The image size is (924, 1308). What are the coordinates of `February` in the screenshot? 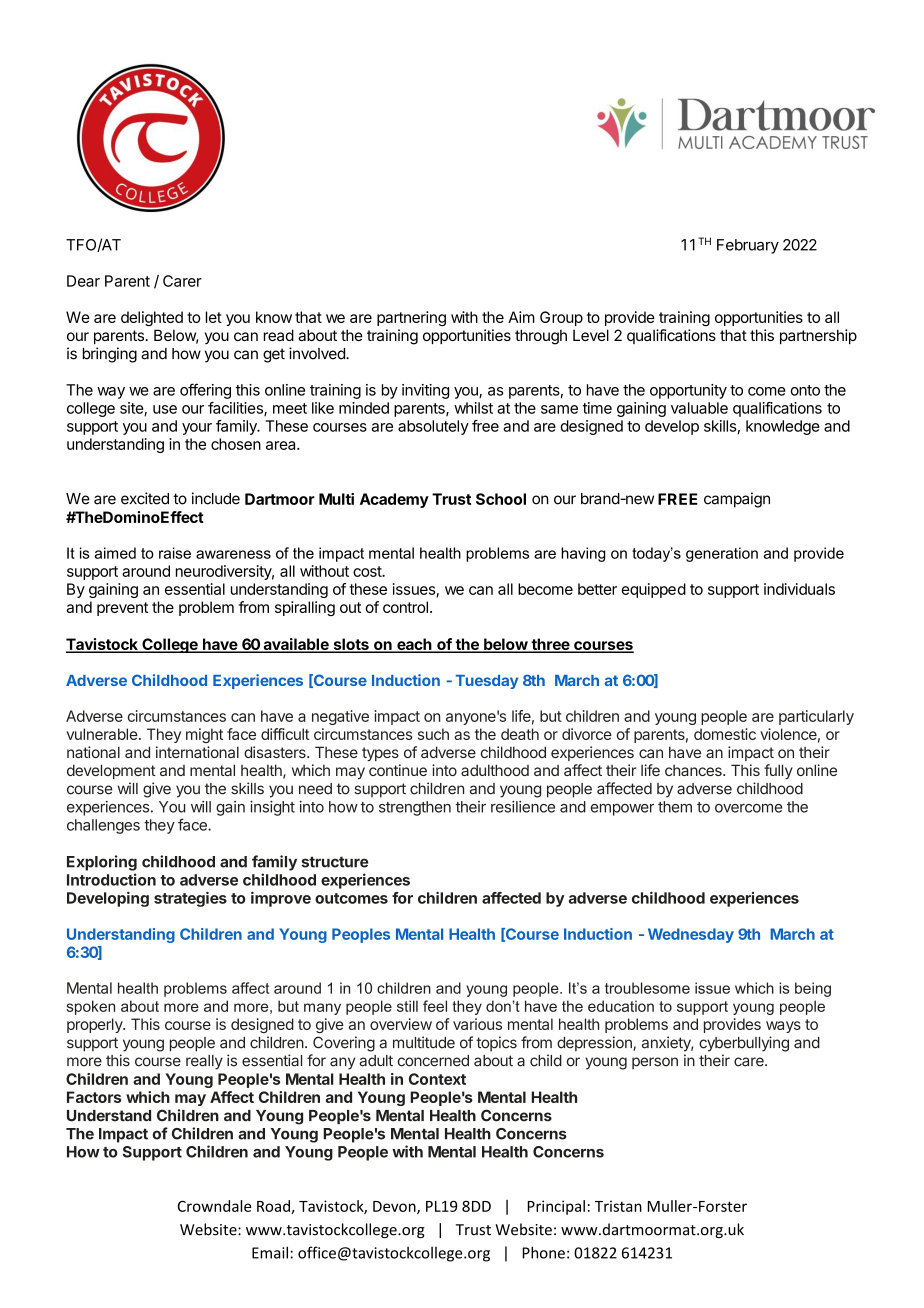 It's located at (748, 246).
